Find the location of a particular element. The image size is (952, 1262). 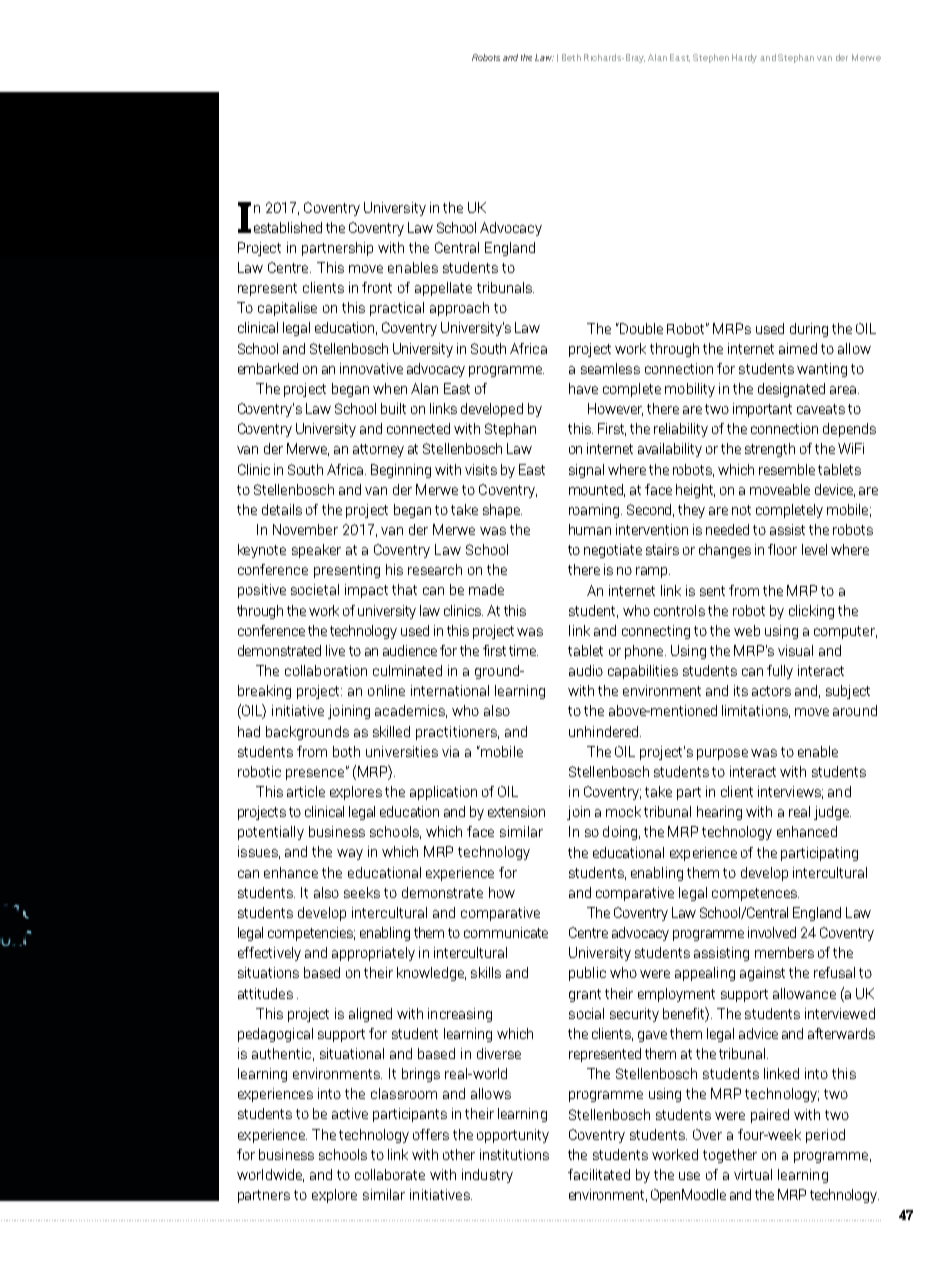

established is located at coordinates (288, 227).
